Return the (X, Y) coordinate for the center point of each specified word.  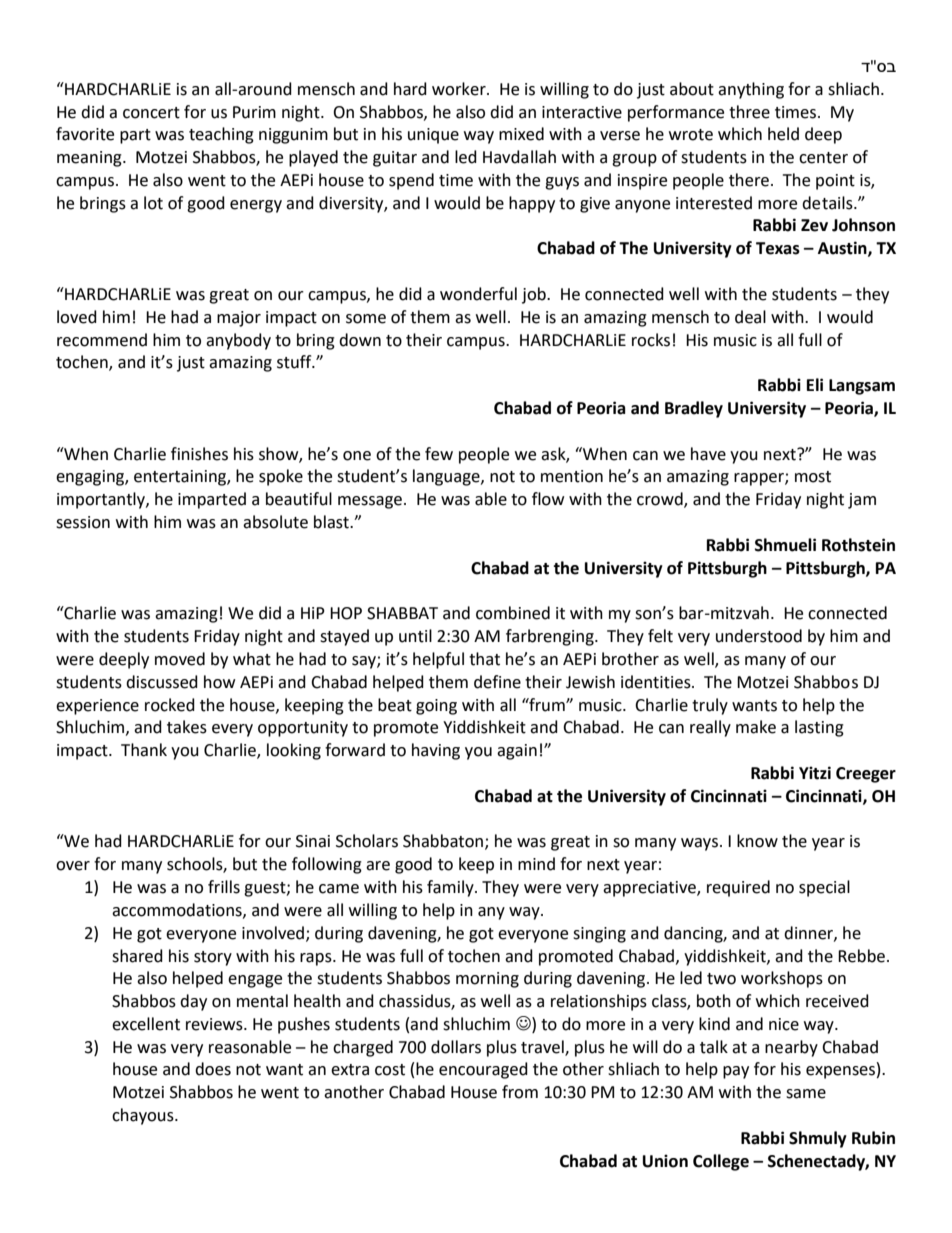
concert (151, 113)
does (213, 1069)
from (520, 1092)
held (783, 134)
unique (433, 136)
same (806, 1094)
